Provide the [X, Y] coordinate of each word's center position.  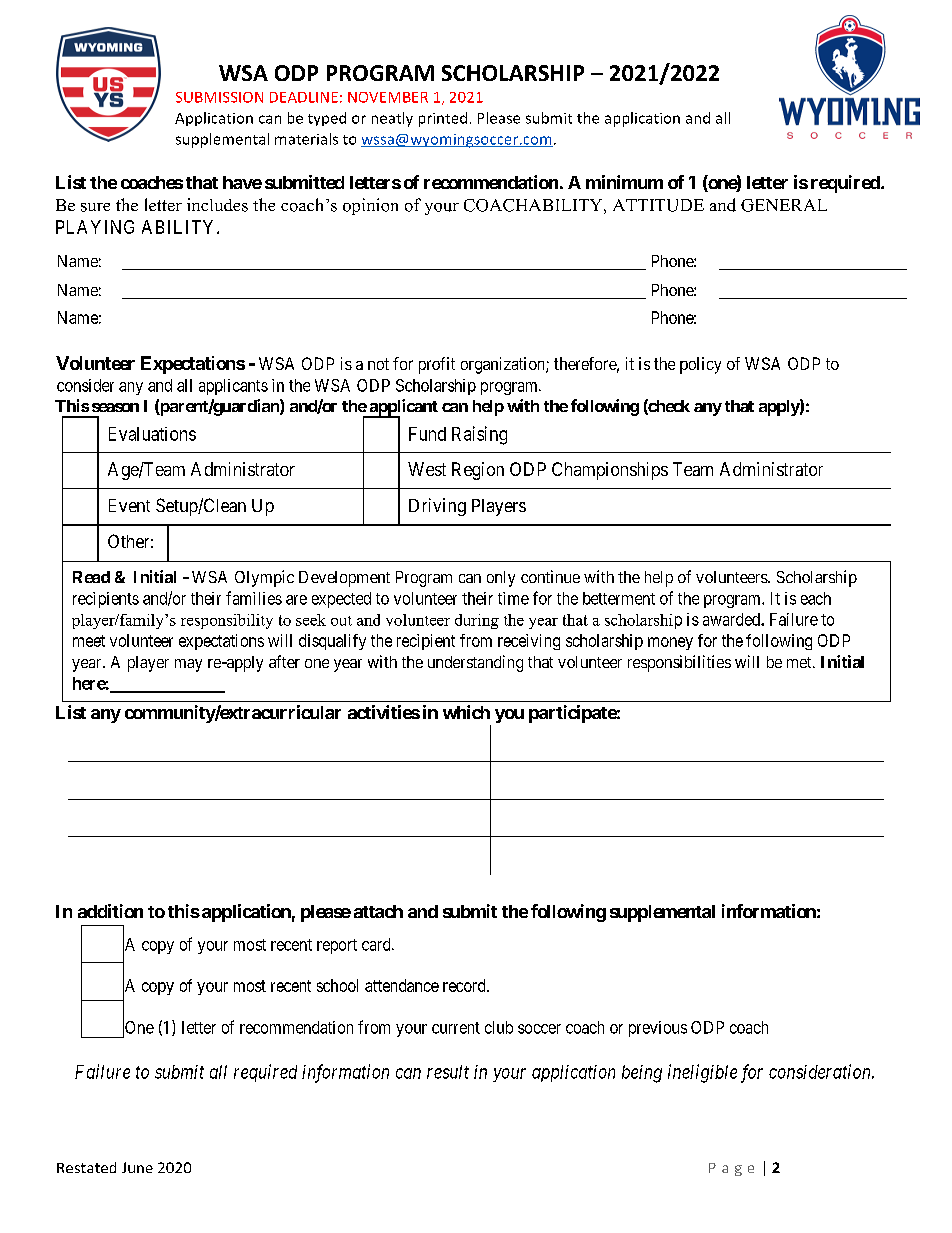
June [137, 1167]
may [188, 665]
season [115, 407]
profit [437, 365]
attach [378, 911]
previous [658, 1029]
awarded [732, 619]
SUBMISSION [219, 97]
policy [700, 365]
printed [443, 119]
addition [110, 911]
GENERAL [784, 205]
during [477, 621]
